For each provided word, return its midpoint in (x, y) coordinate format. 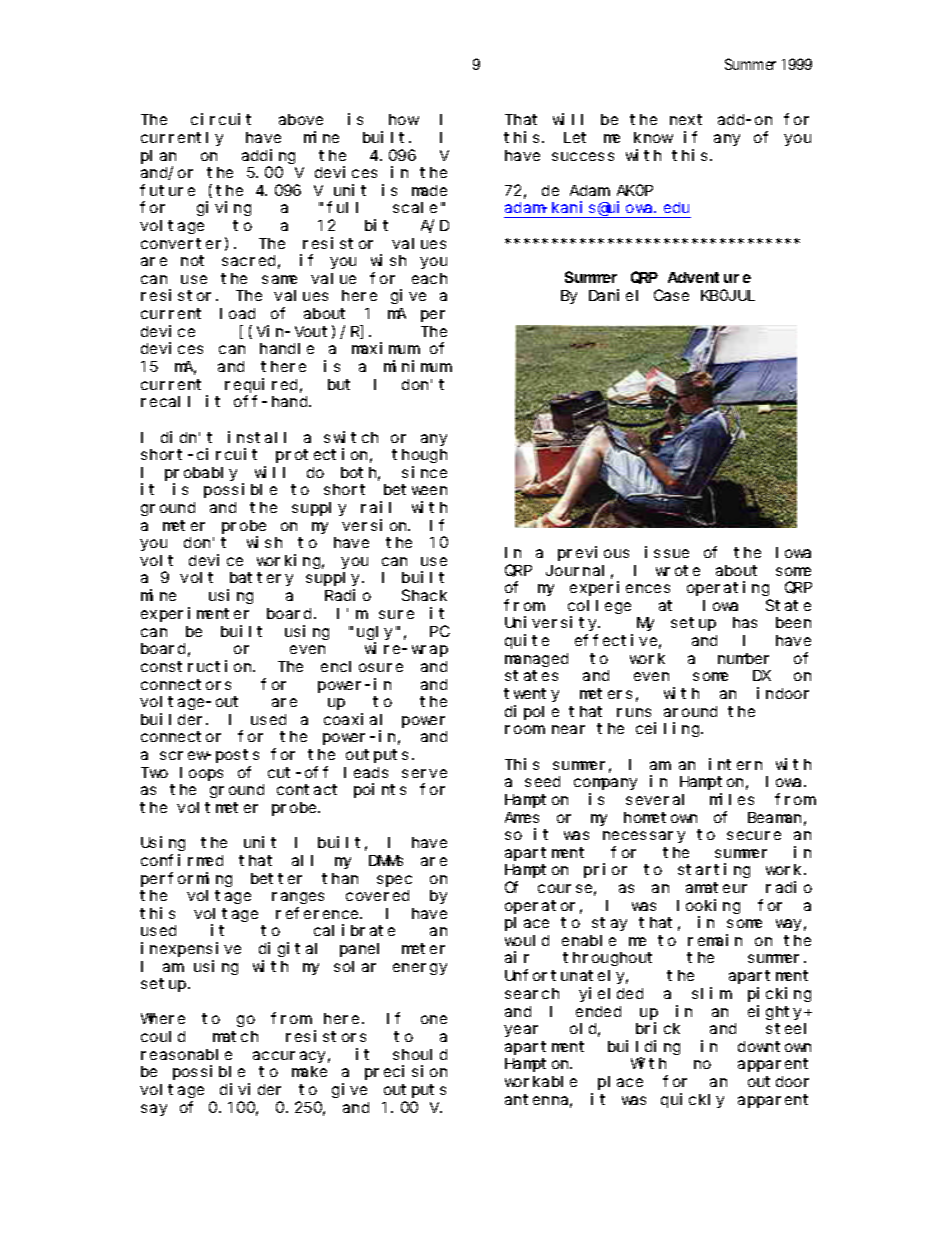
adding (268, 156)
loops (201, 774)
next (686, 119)
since (424, 472)
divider (250, 1089)
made (429, 190)
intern (735, 764)
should (420, 1054)
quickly (692, 1100)
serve (424, 773)
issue (667, 552)
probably (201, 474)
